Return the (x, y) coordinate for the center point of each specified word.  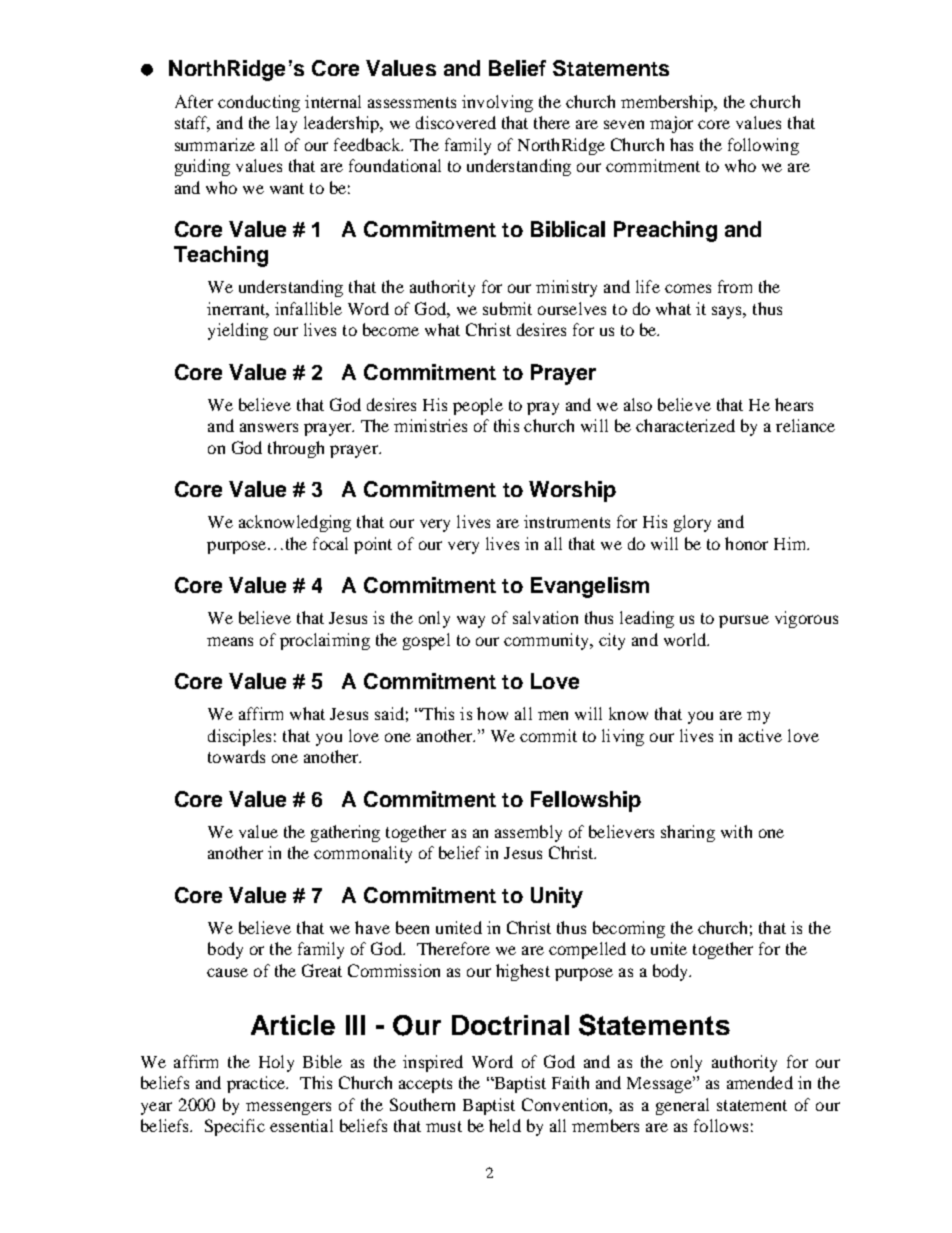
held (505, 1125)
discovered (456, 122)
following (763, 146)
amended (760, 1082)
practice (257, 1084)
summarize (215, 144)
